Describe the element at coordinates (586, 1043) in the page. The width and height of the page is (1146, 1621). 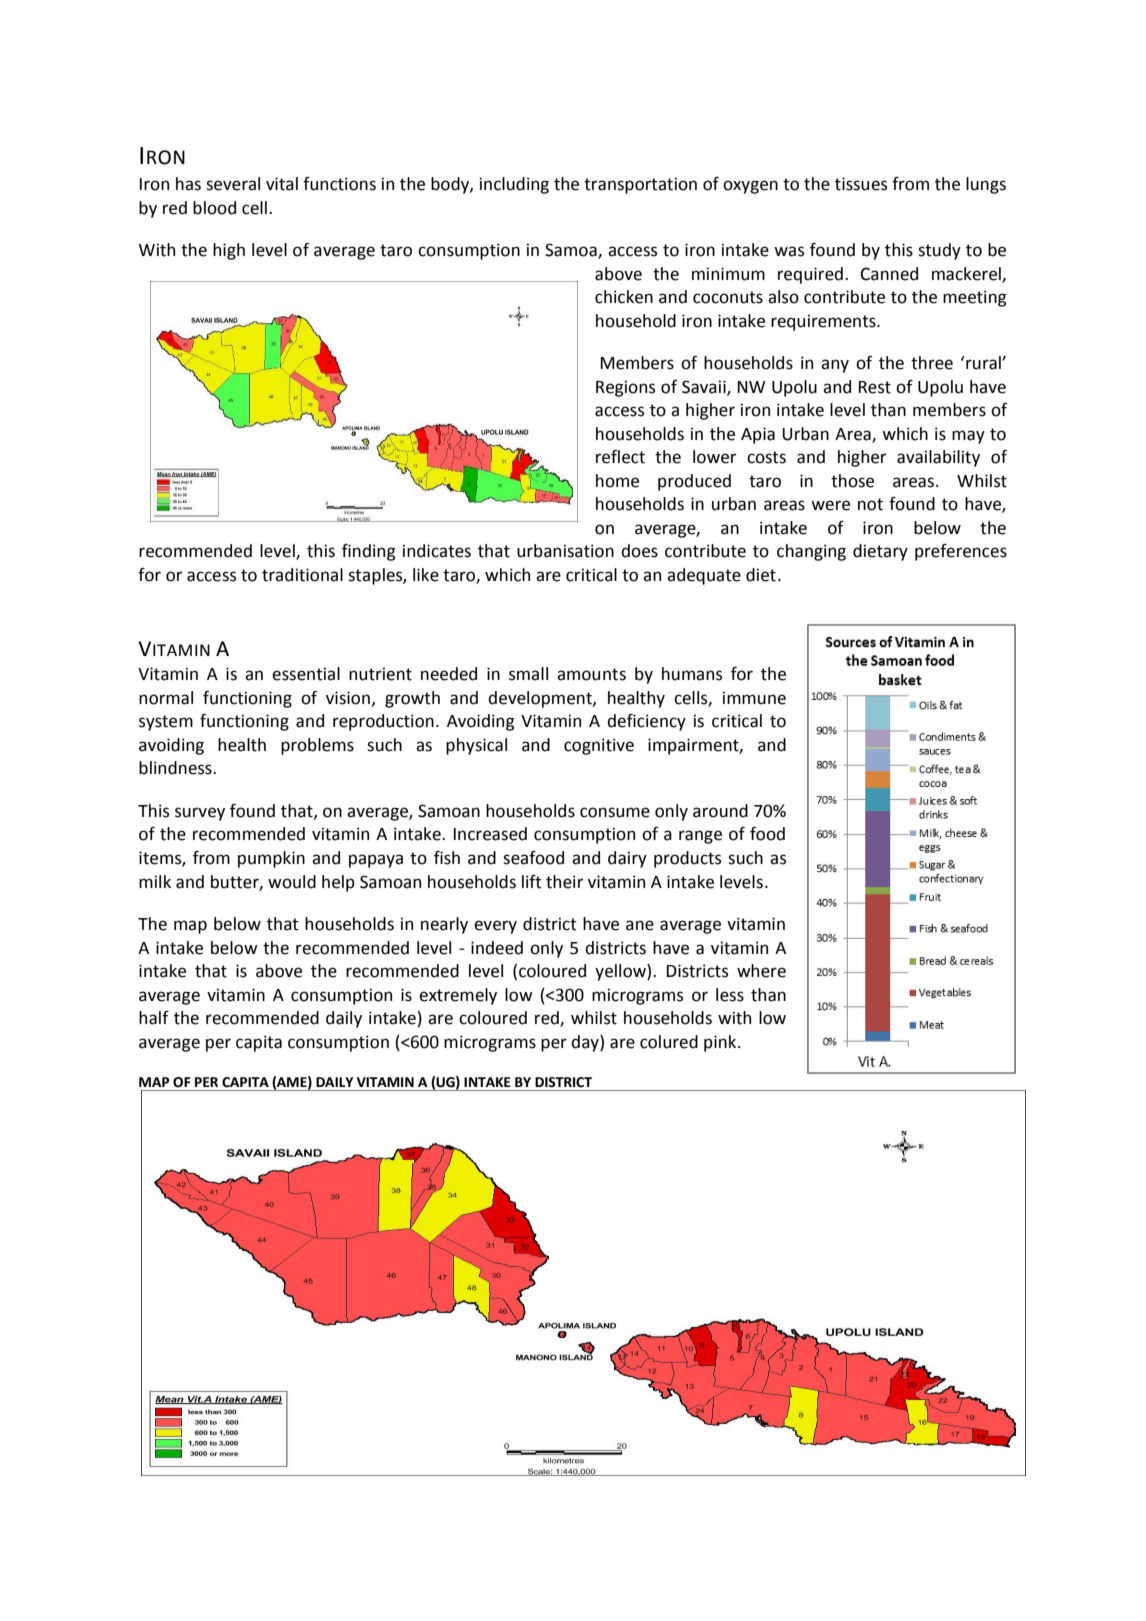
I see `day` at that location.
